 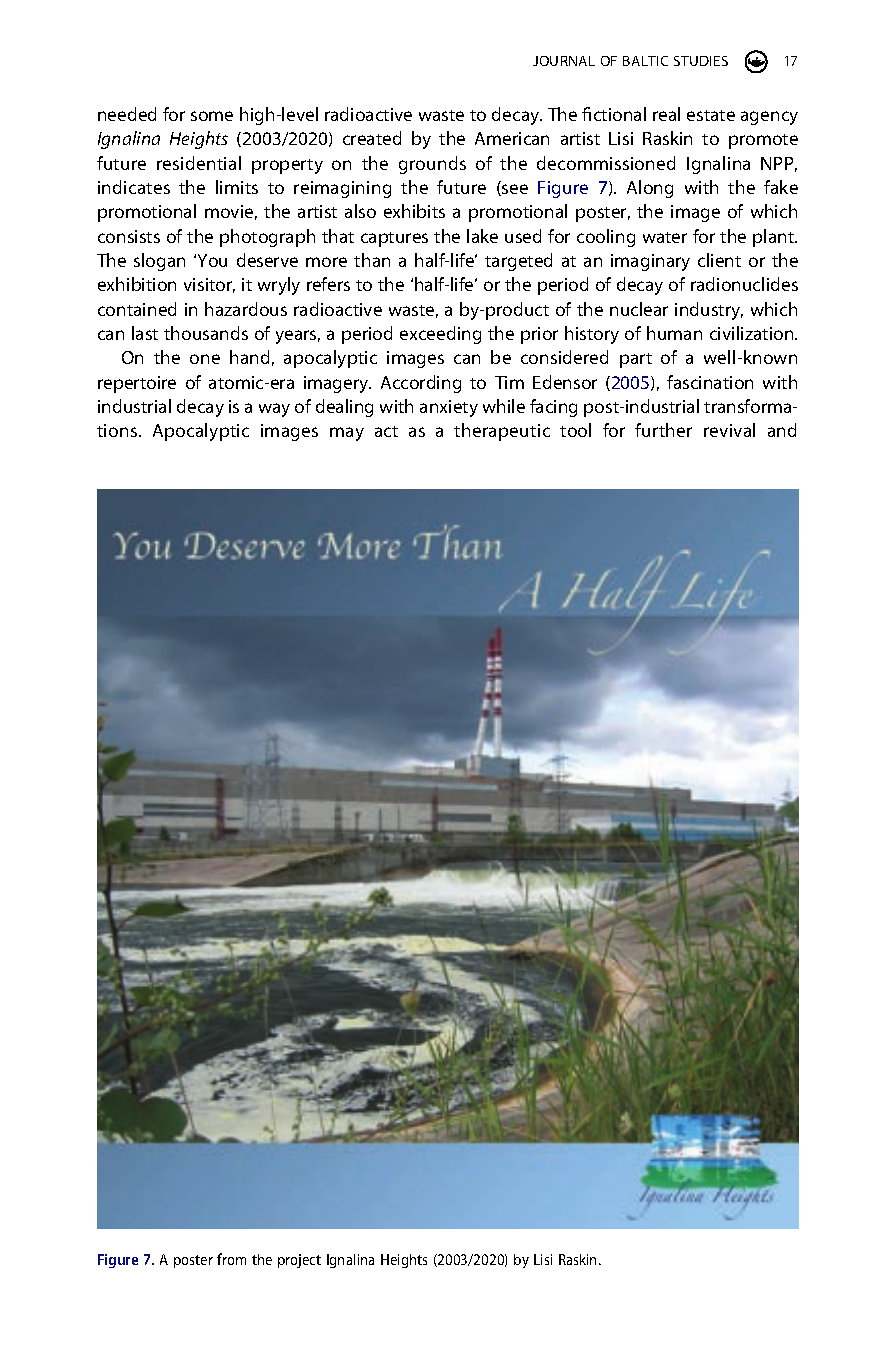 What do you see at coordinates (212, 116) in the document?
I see `some` at bounding box center [212, 116].
